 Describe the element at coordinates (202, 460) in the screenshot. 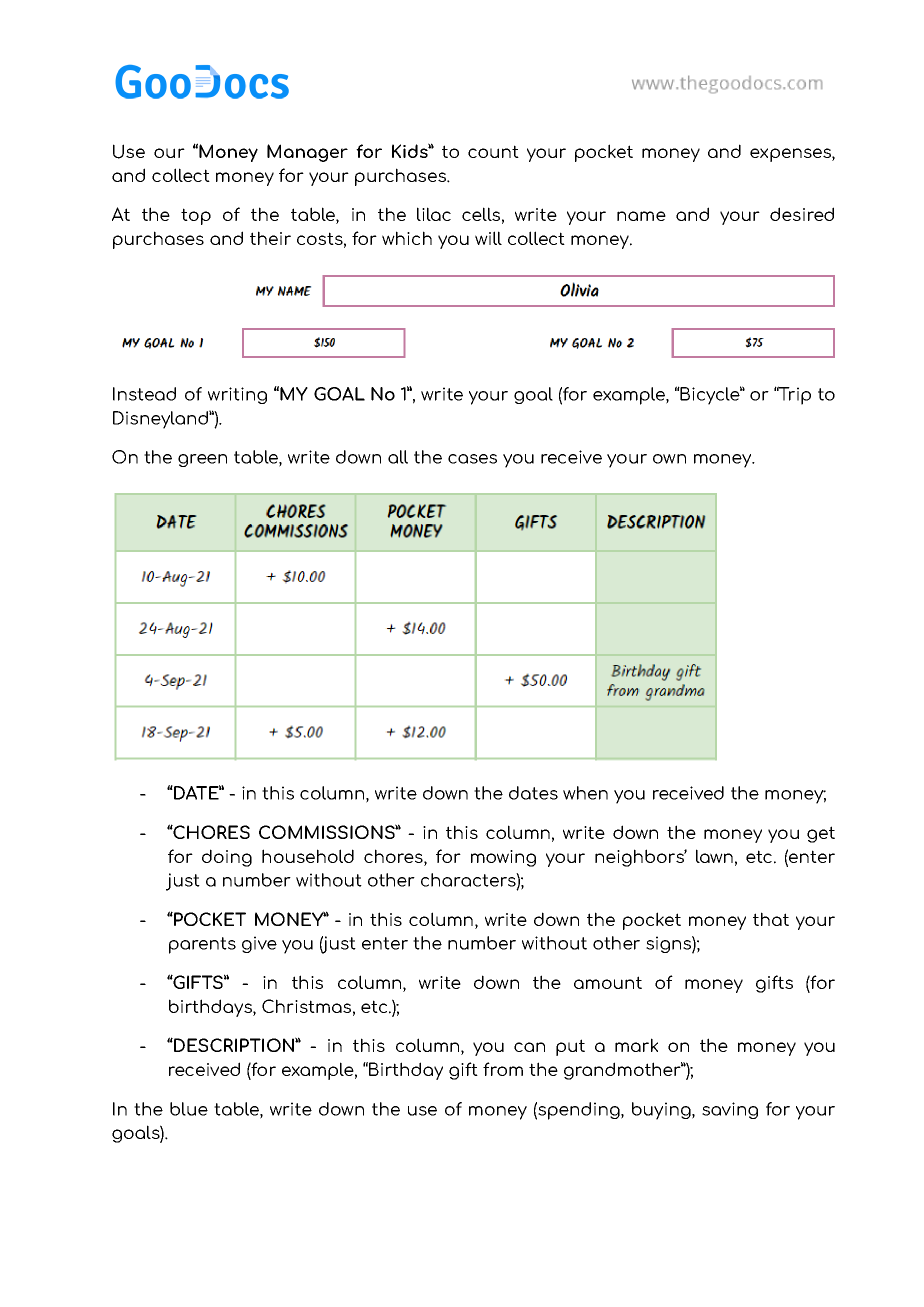

I see `green` at that location.
